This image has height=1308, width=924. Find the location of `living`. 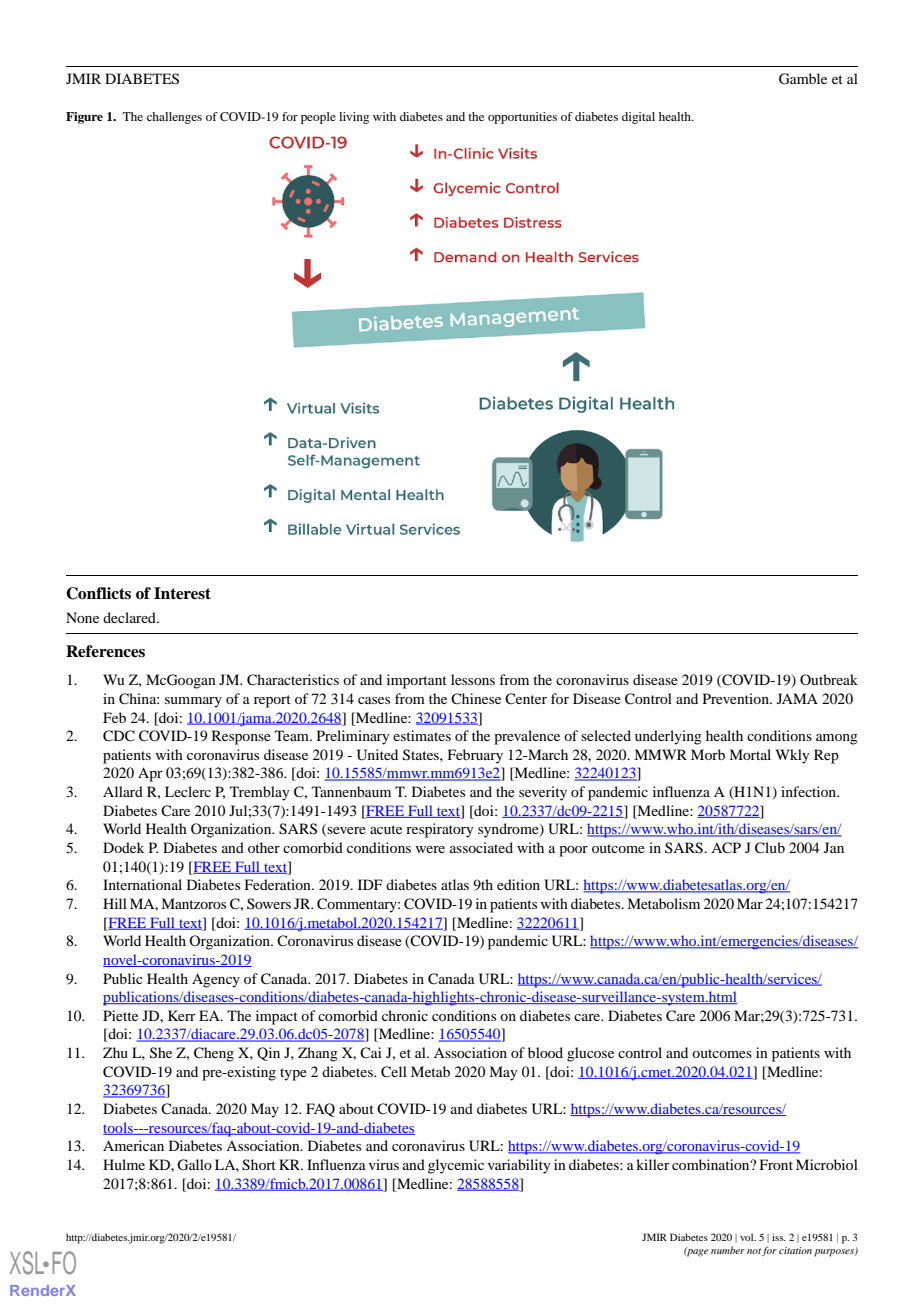

living is located at coordinates (354, 118).
